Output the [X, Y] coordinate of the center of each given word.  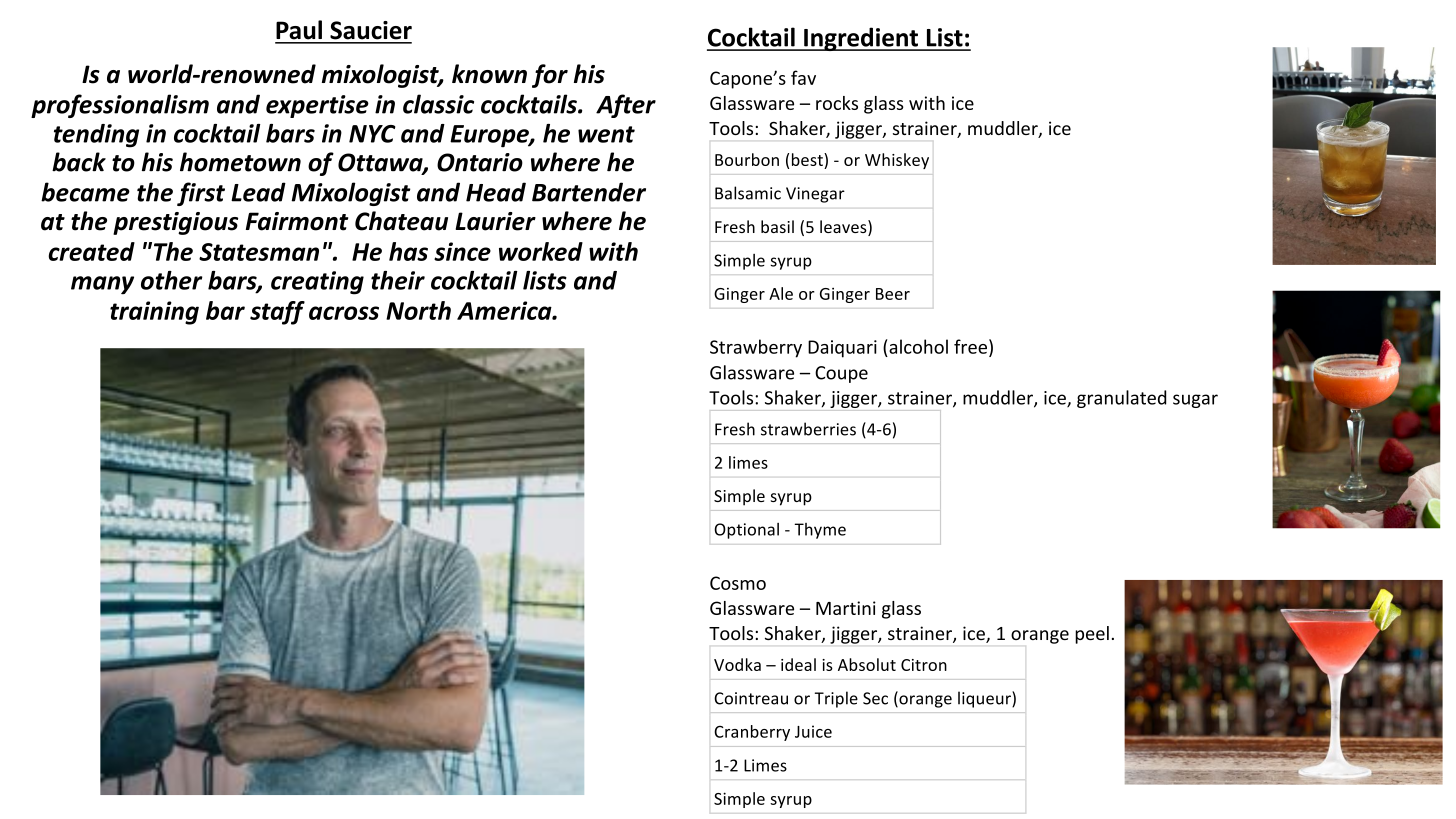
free [970, 346]
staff [277, 313]
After [626, 106]
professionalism [120, 106]
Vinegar [815, 195]
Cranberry [752, 733]
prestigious [175, 223]
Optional [746, 531]
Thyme [820, 531]
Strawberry [756, 348]
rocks [837, 103]
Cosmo [738, 583]
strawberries [808, 429]
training [154, 313]
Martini [846, 608]
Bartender [589, 192]
